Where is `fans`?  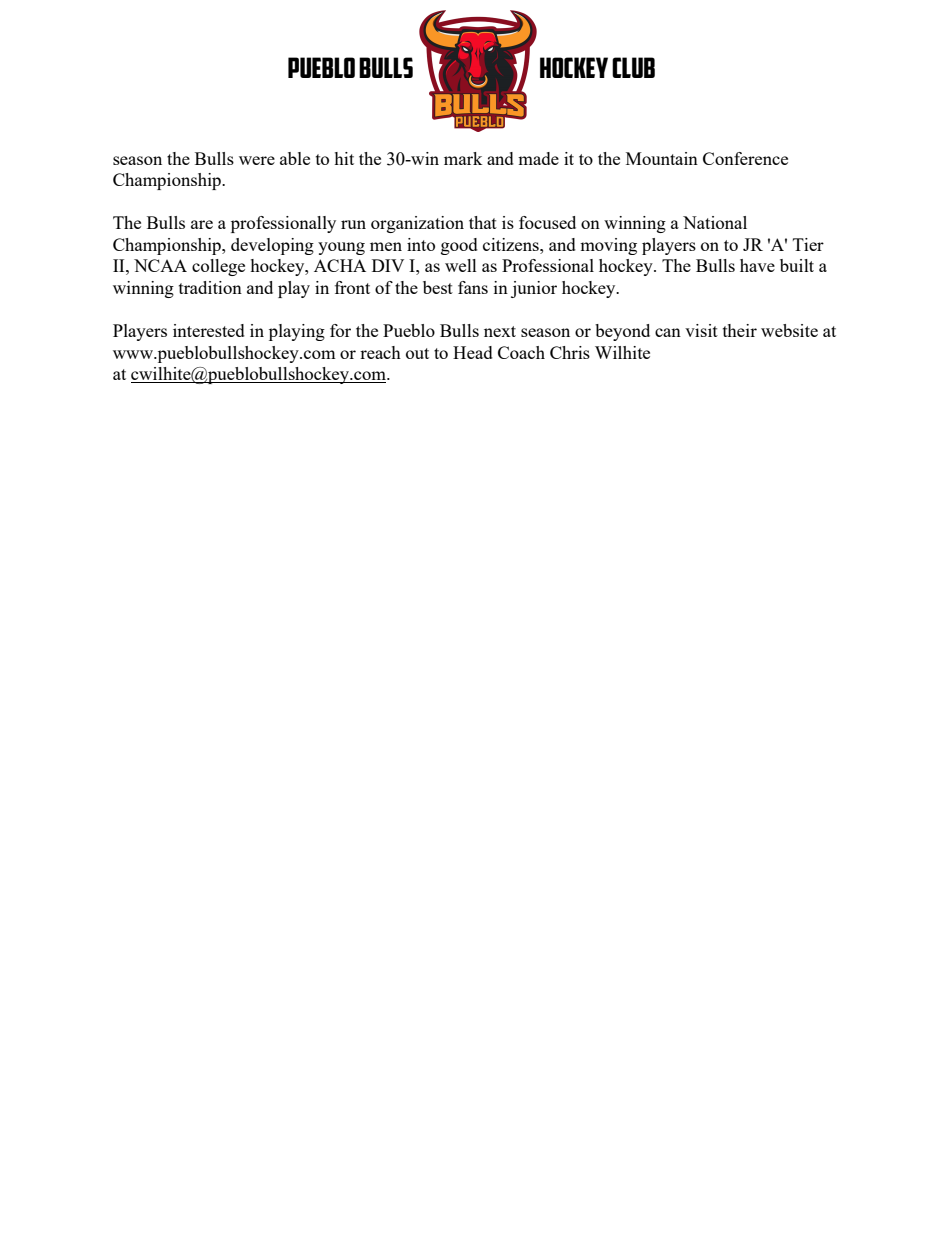
fans is located at coordinates (473, 287).
